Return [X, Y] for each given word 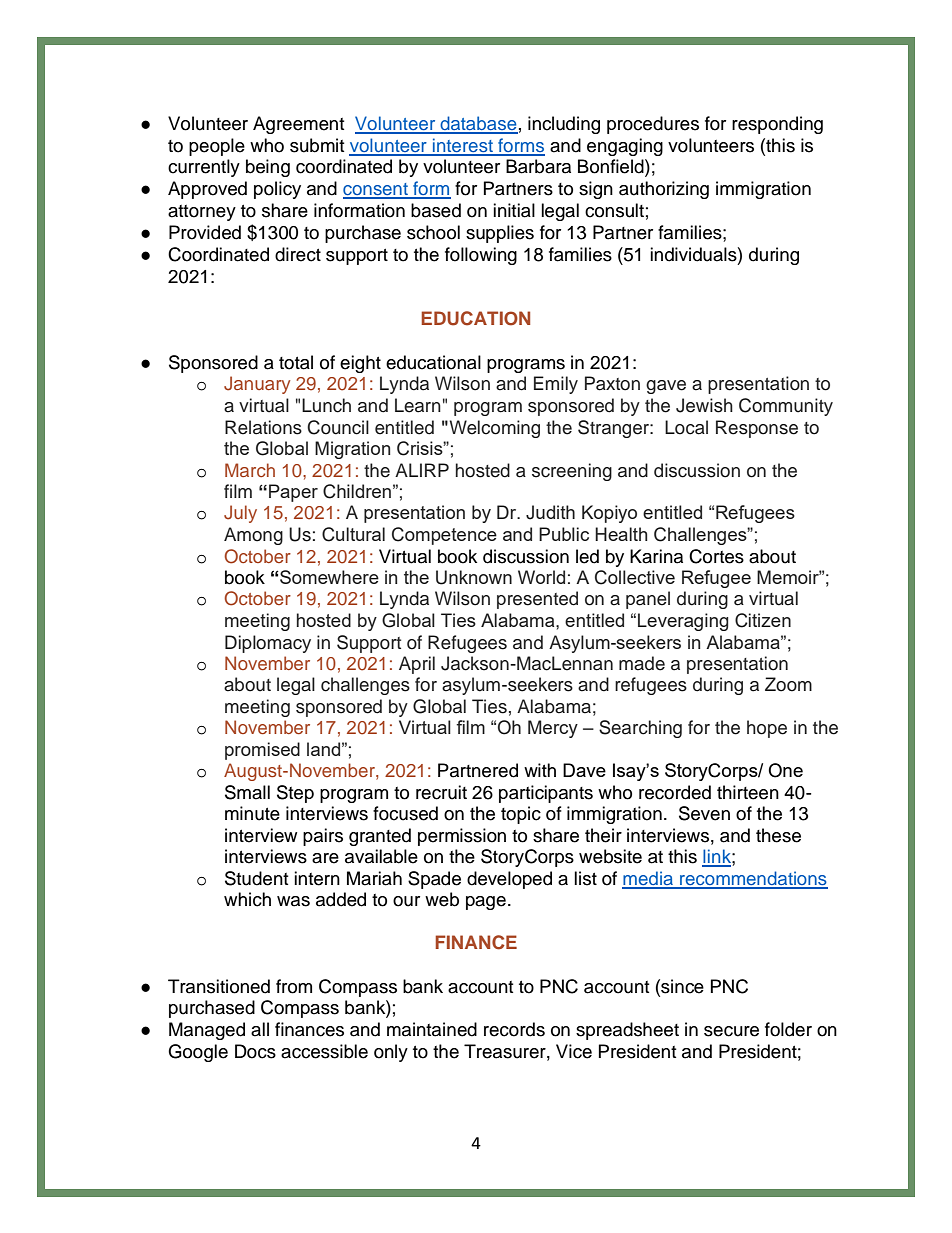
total [296, 362]
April [417, 665]
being [268, 168]
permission [462, 837]
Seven [704, 813]
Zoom [788, 684]
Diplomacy [268, 644]
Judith [550, 512]
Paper [293, 493]
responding [777, 125]
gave [666, 387]
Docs [255, 1051]
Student [256, 878]
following [481, 256]
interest [463, 146]
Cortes [716, 556]
